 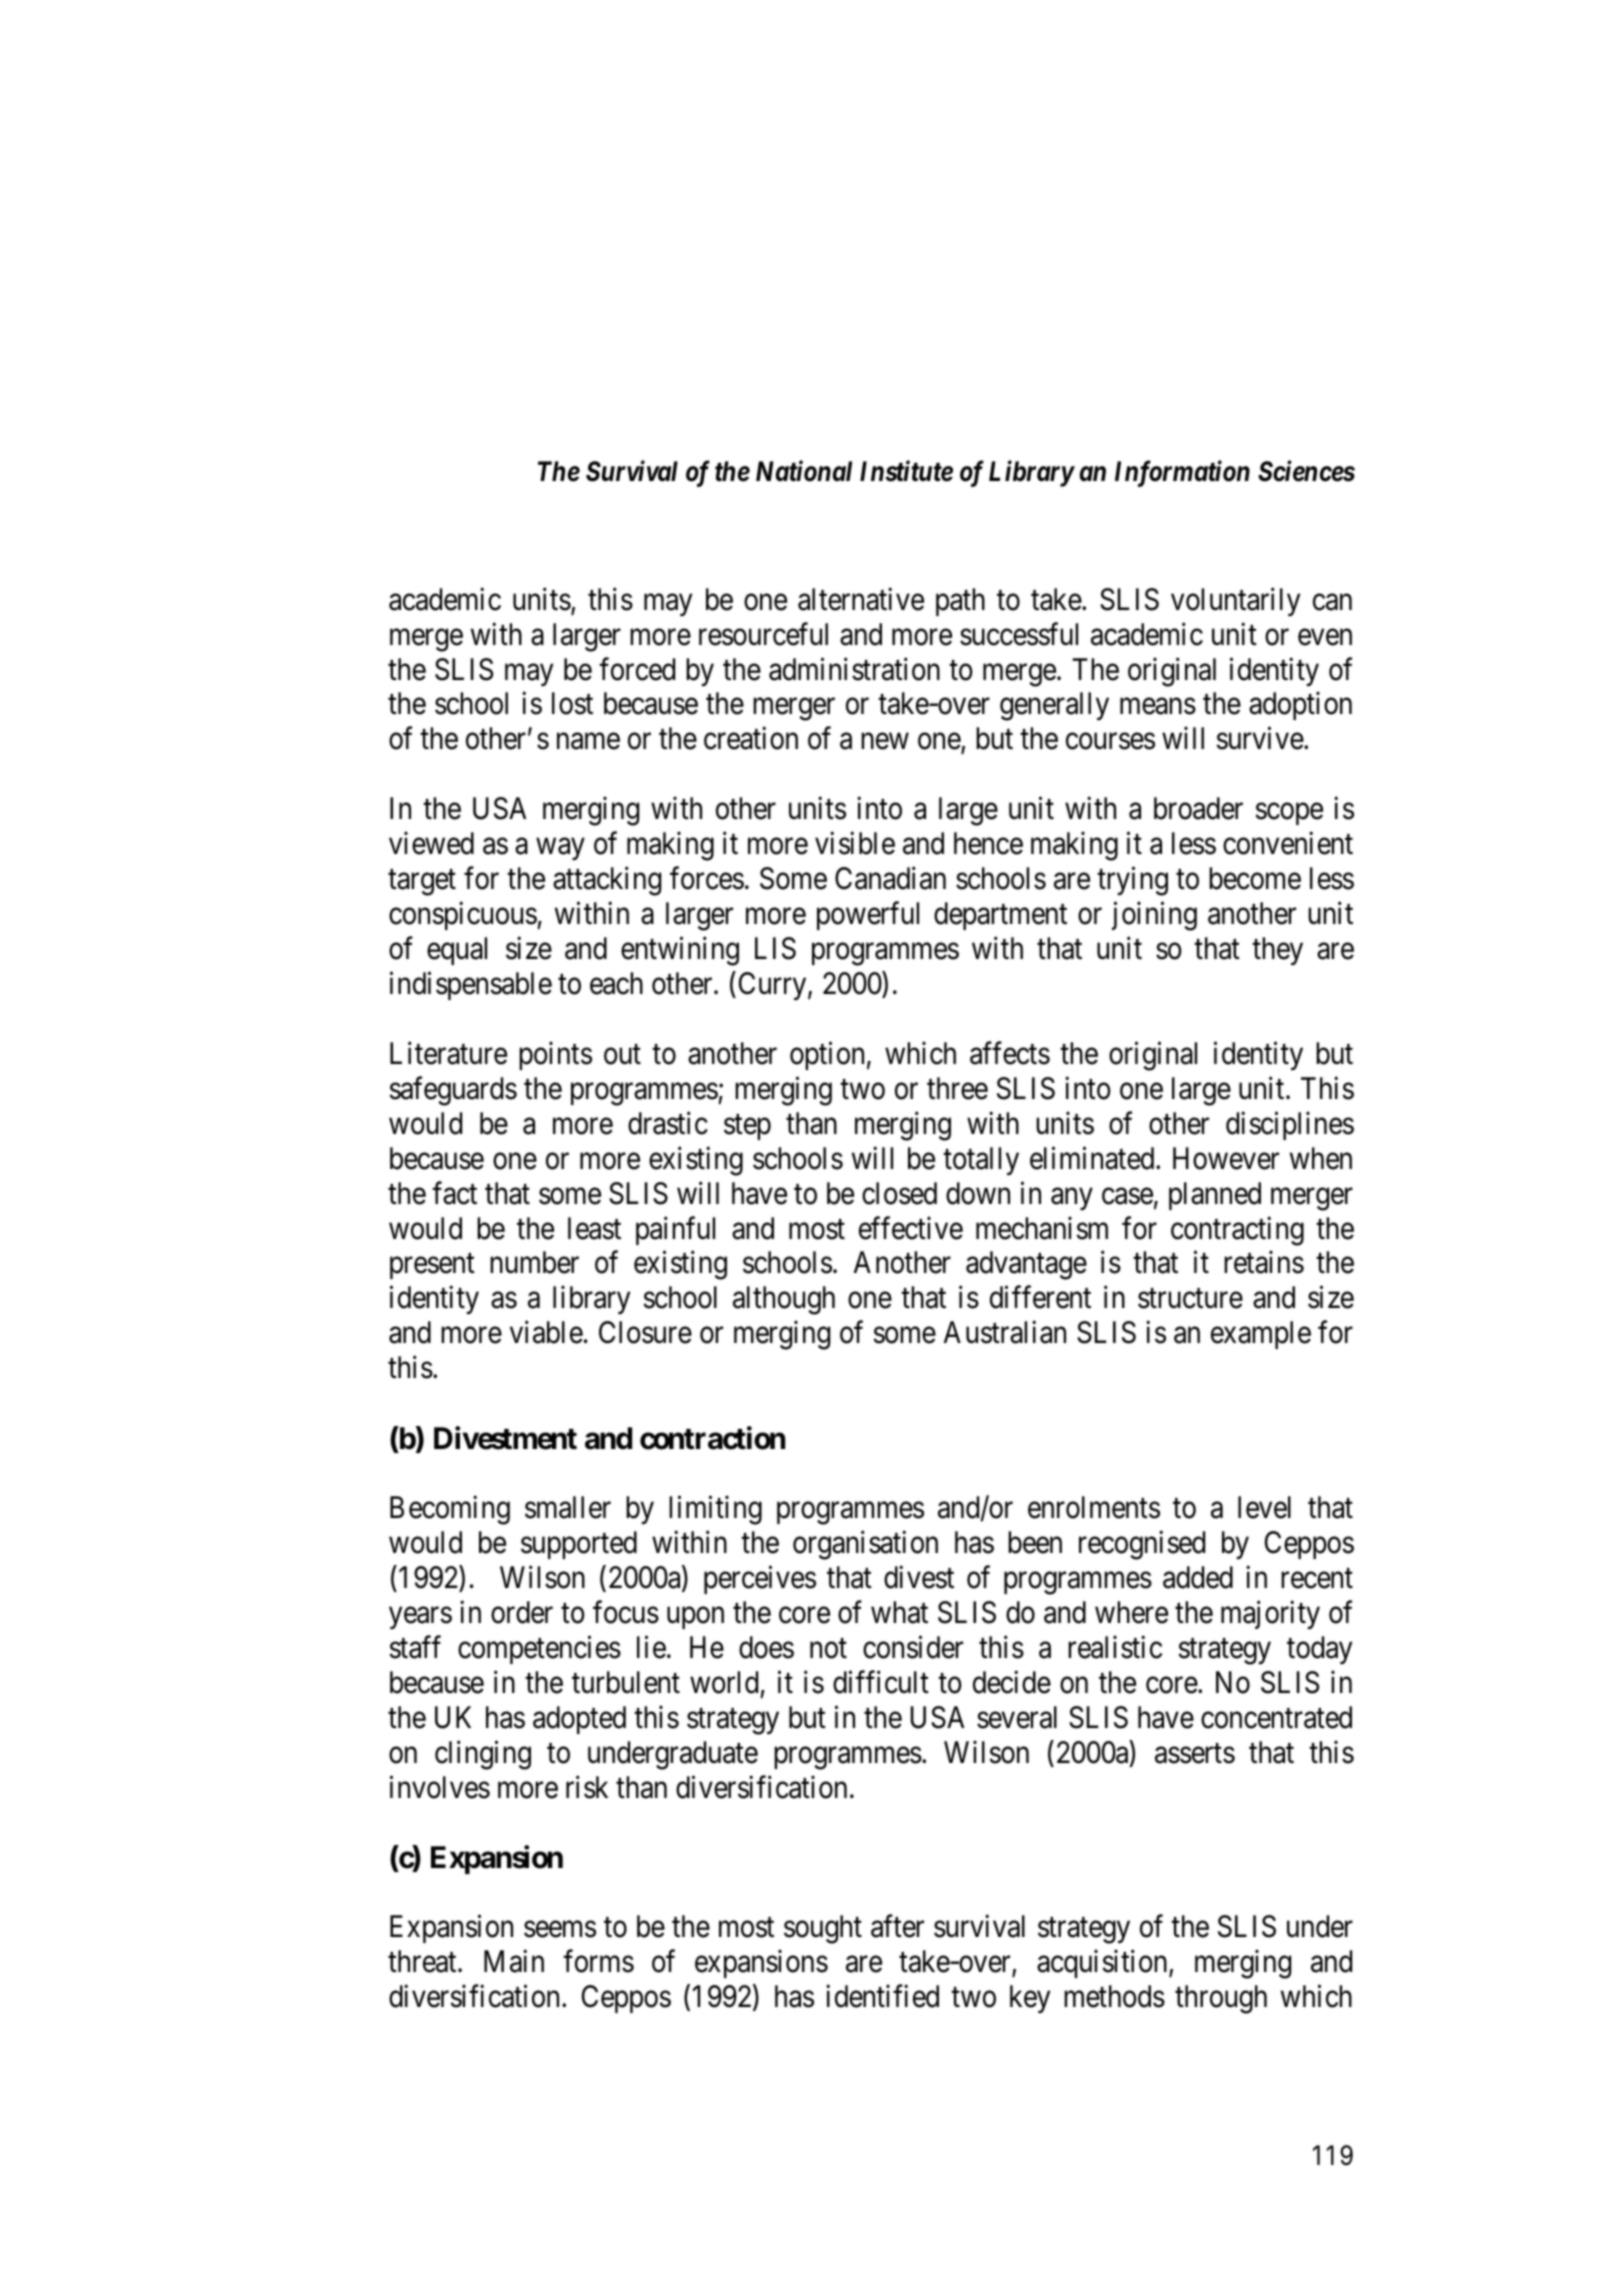 I want to click on contracting, so click(x=1237, y=1231).
